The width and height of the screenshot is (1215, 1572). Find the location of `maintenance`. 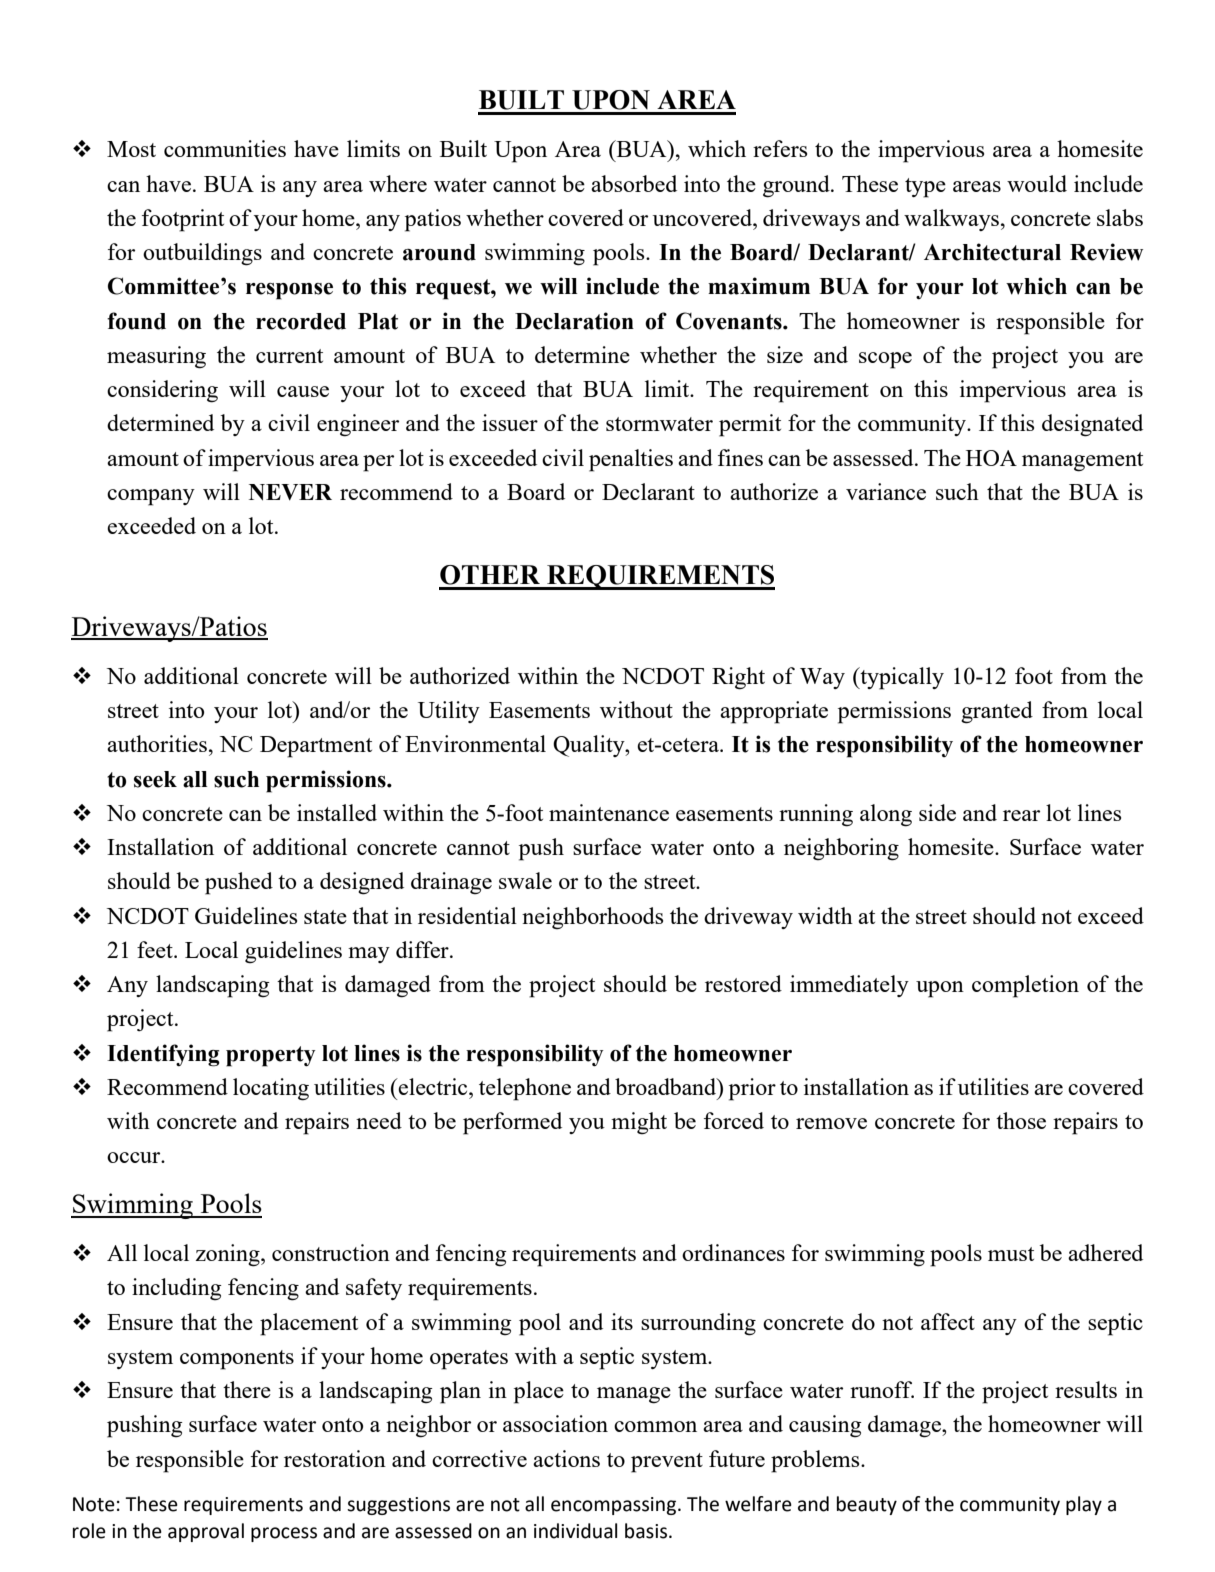

maintenance is located at coordinates (609, 812).
